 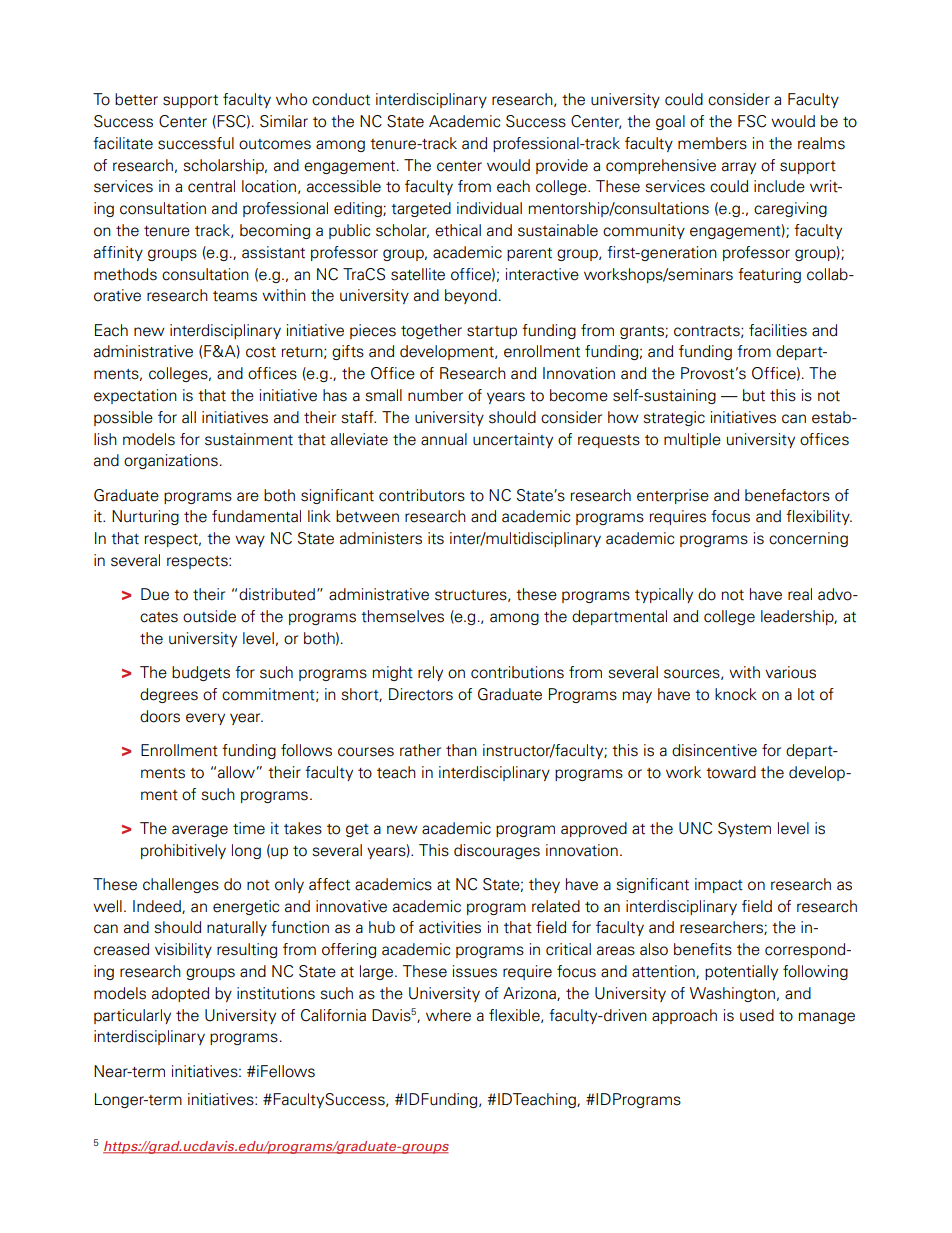 What do you see at coordinates (731, 772) in the image?
I see `toward` at bounding box center [731, 772].
